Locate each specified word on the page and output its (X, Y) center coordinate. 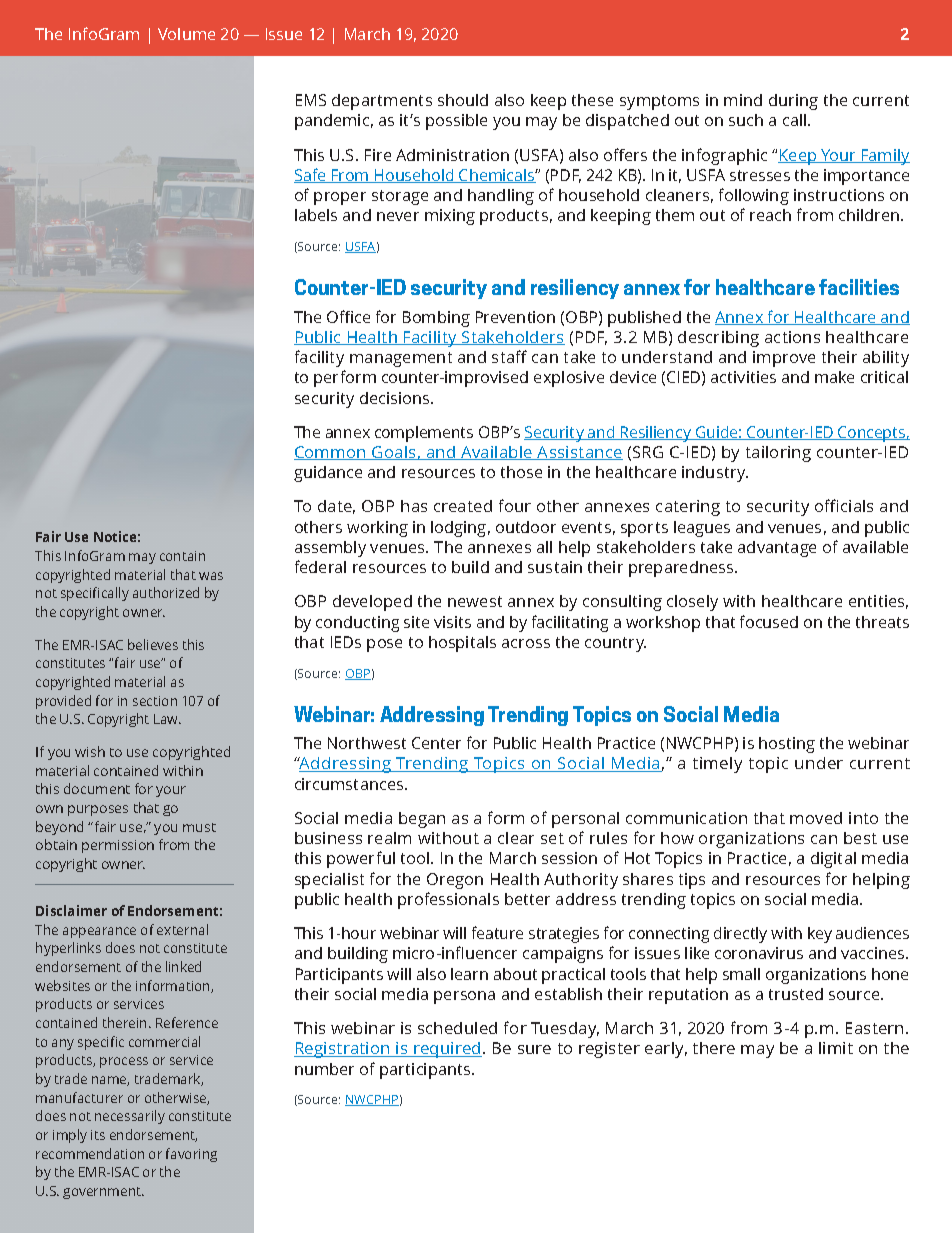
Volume (186, 34)
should (463, 100)
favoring (191, 1155)
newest (475, 601)
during (793, 102)
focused (769, 621)
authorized (166, 592)
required (447, 1050)
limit (836, 1048)
